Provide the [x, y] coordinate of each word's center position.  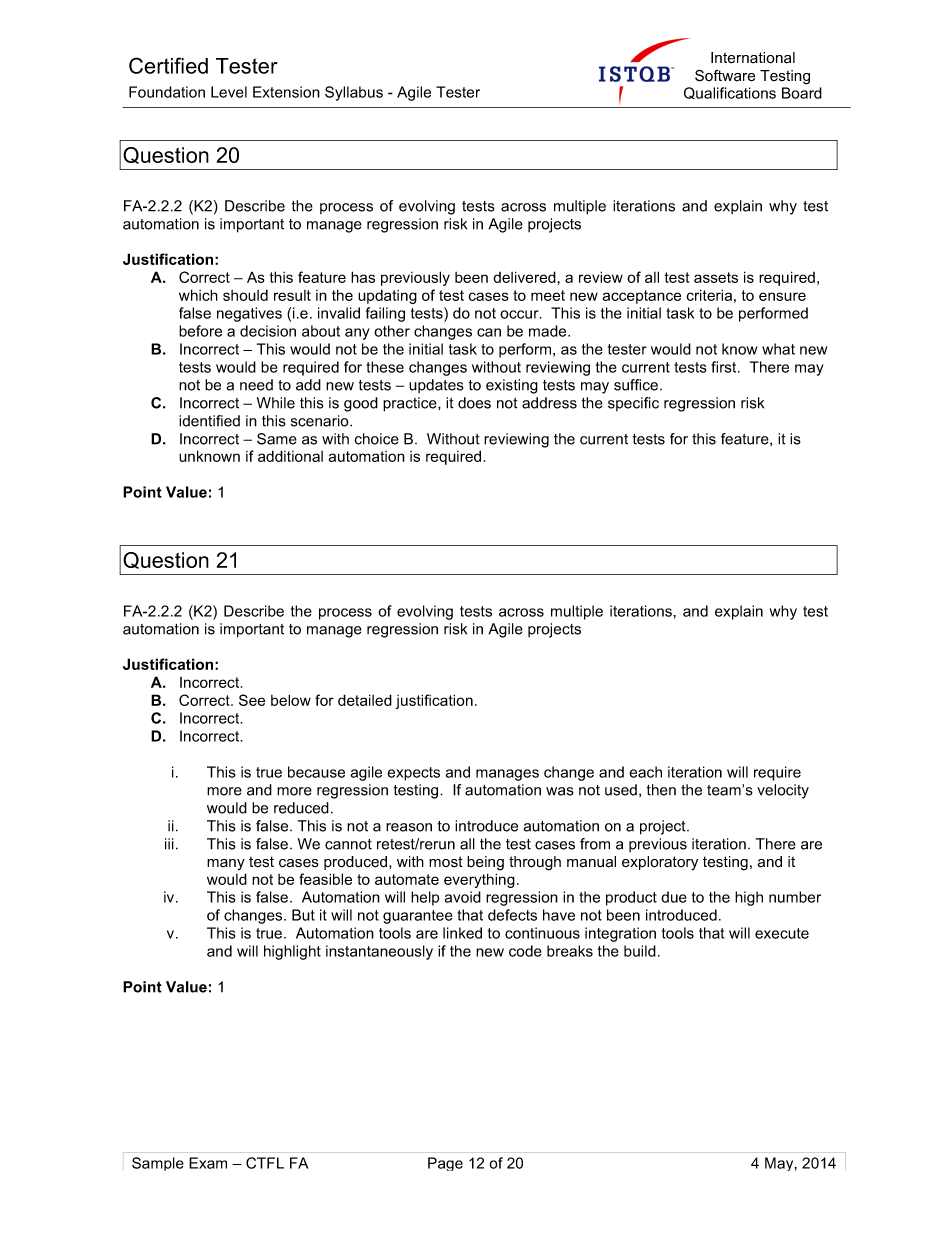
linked [462, 933]
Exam [208, 1163]
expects [413, 774]
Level [229, 92]
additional [290, 456]
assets [716, 277]
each [645, 772]
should [245, 295]
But [303, 915]
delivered [524, 277]
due [674, 897]
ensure [782, 296]
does [474, 403]
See [252, 700]
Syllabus [354, 93]
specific [633, 404]
